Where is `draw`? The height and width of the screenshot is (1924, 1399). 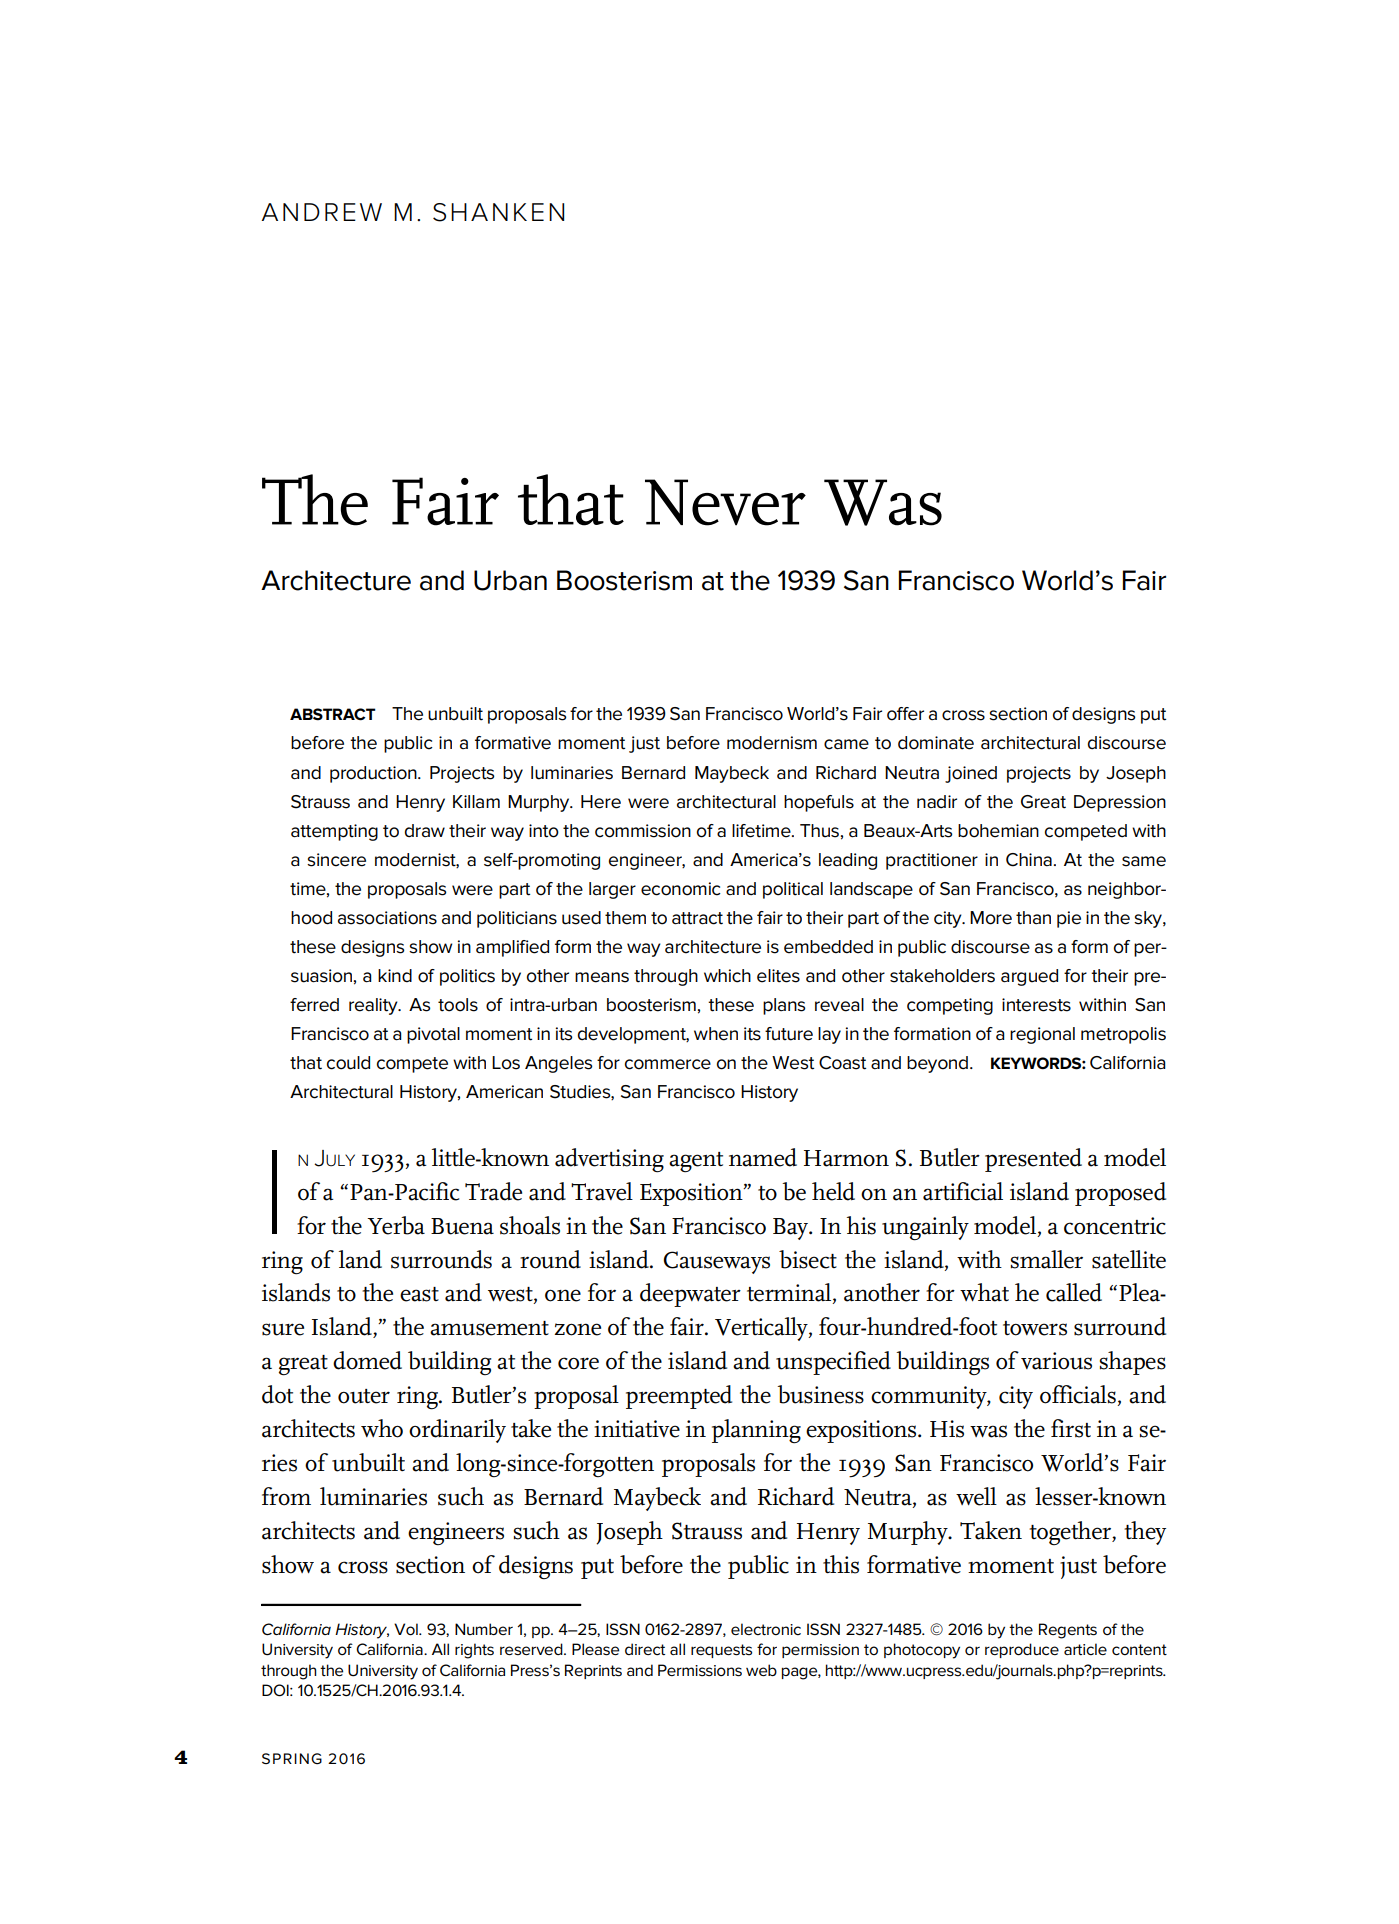
draw is located at coordinates (425, 831).
